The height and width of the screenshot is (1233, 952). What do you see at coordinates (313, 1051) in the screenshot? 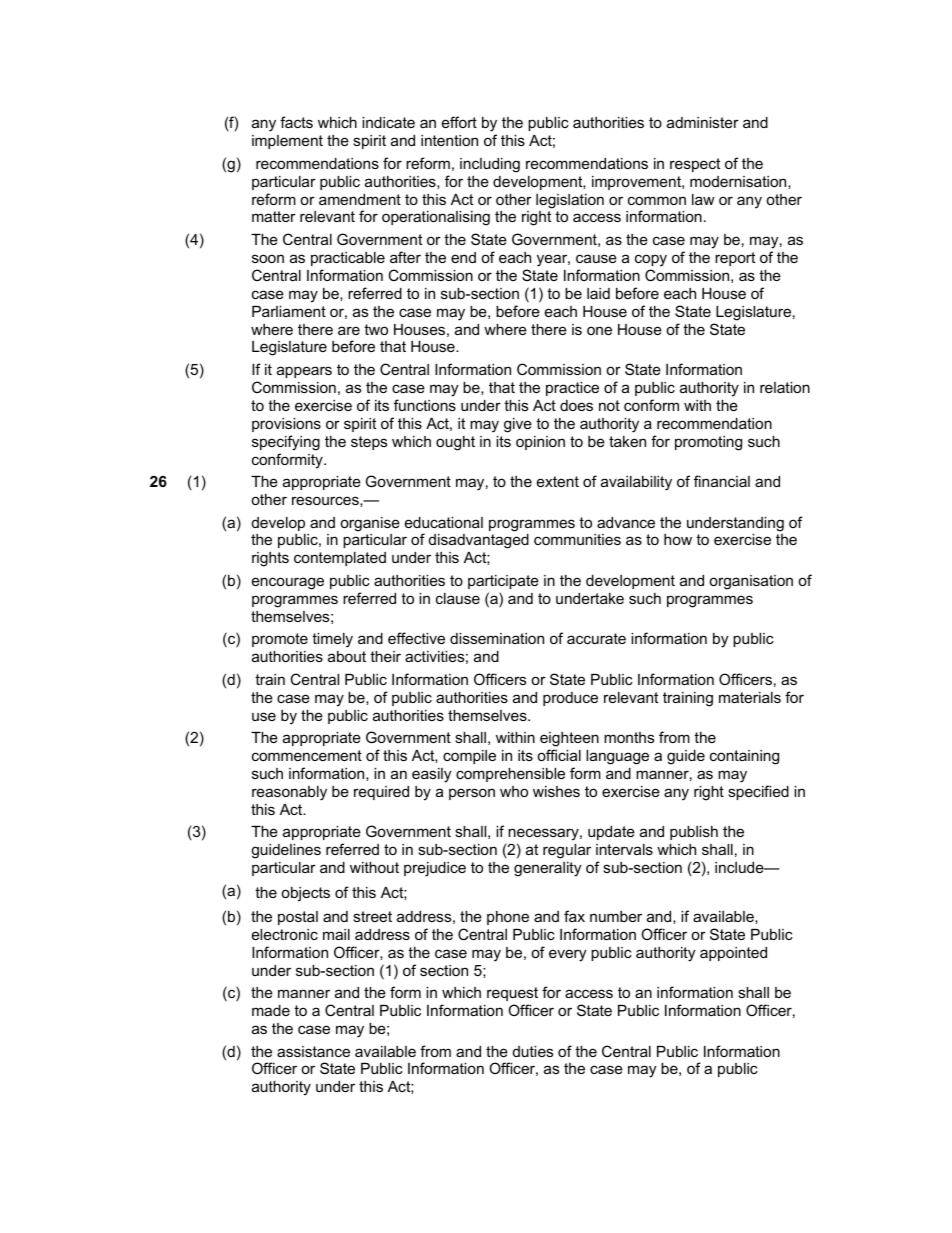
I see `assistance` at bounding box center [313, 1051].
